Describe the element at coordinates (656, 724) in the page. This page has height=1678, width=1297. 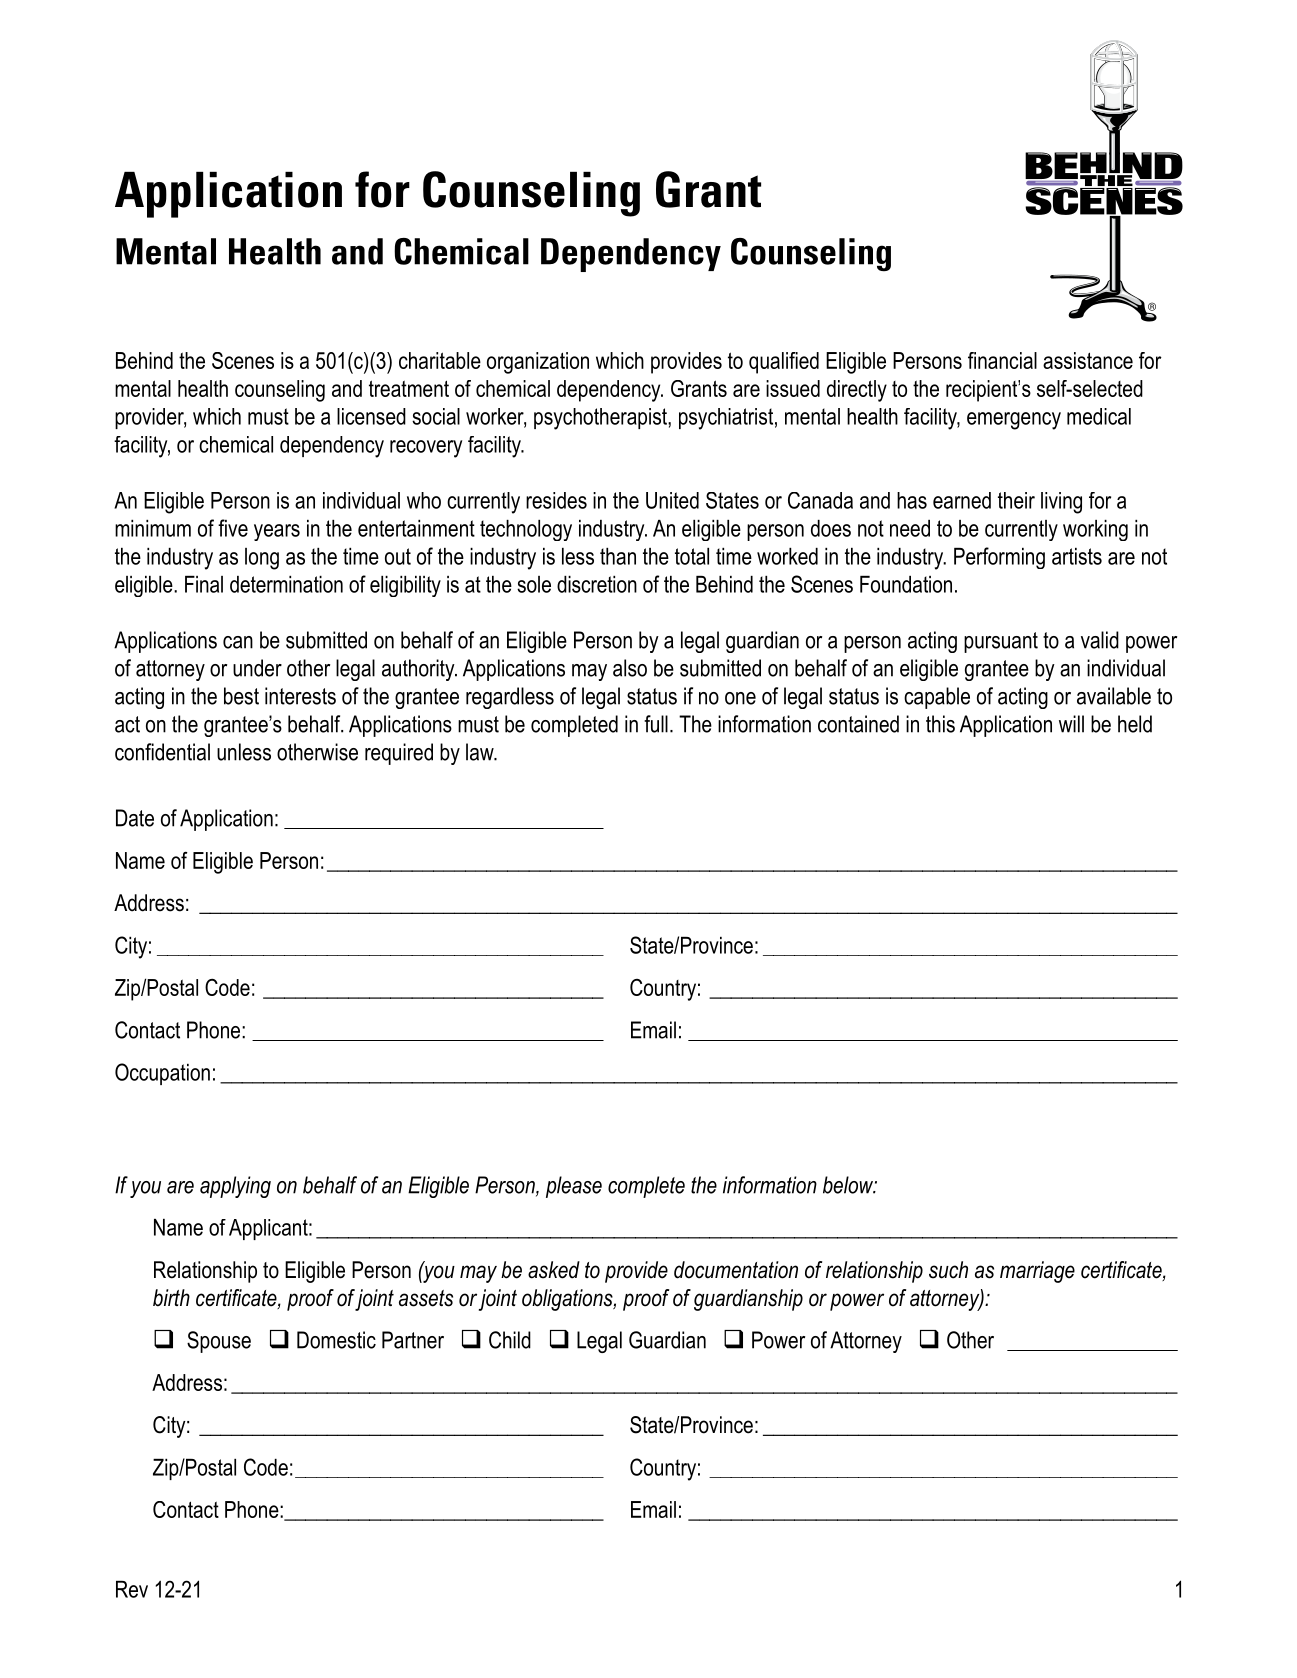
I see `full` at that location.
